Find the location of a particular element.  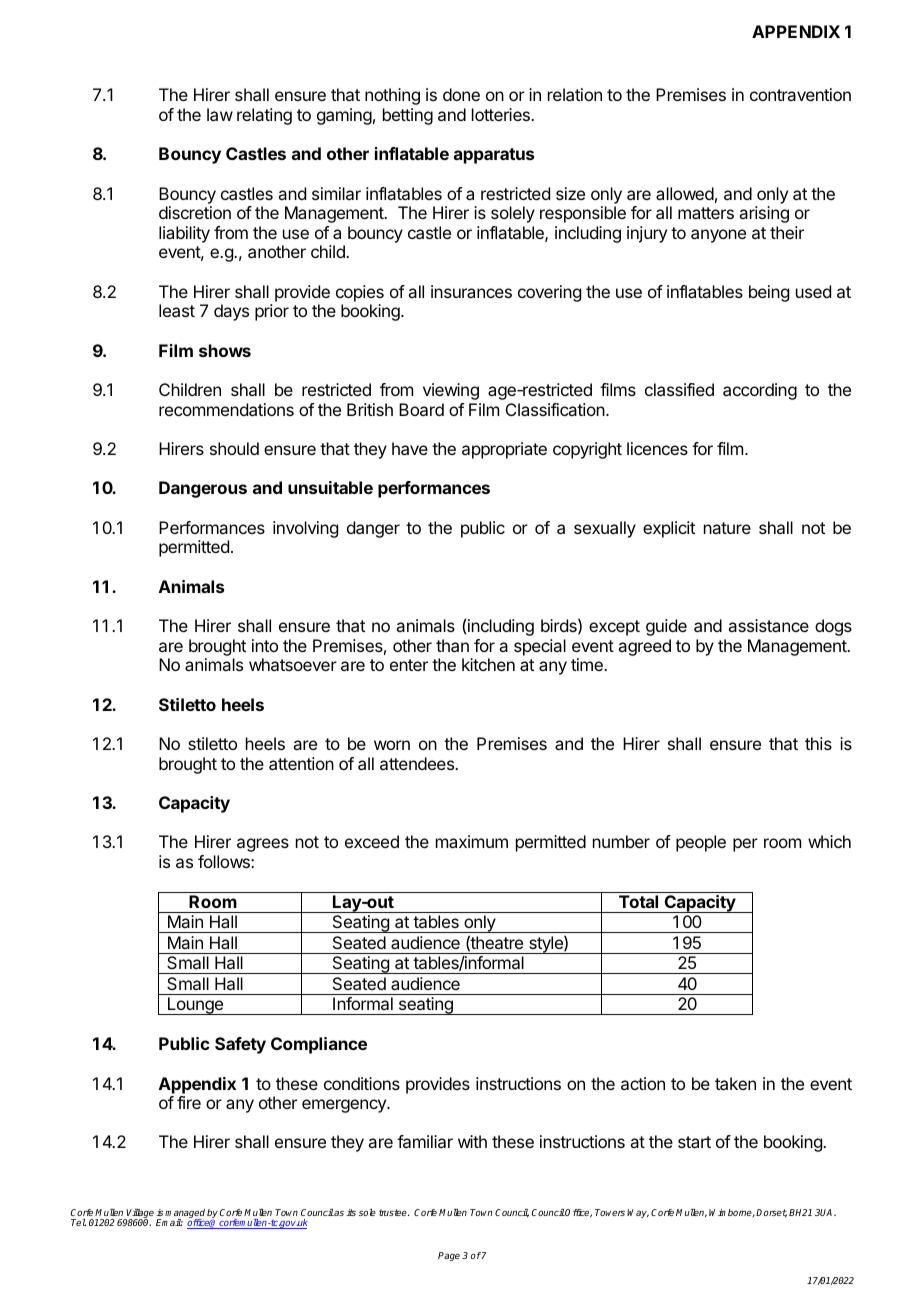

assistance is located at coordinates (768, 625).
